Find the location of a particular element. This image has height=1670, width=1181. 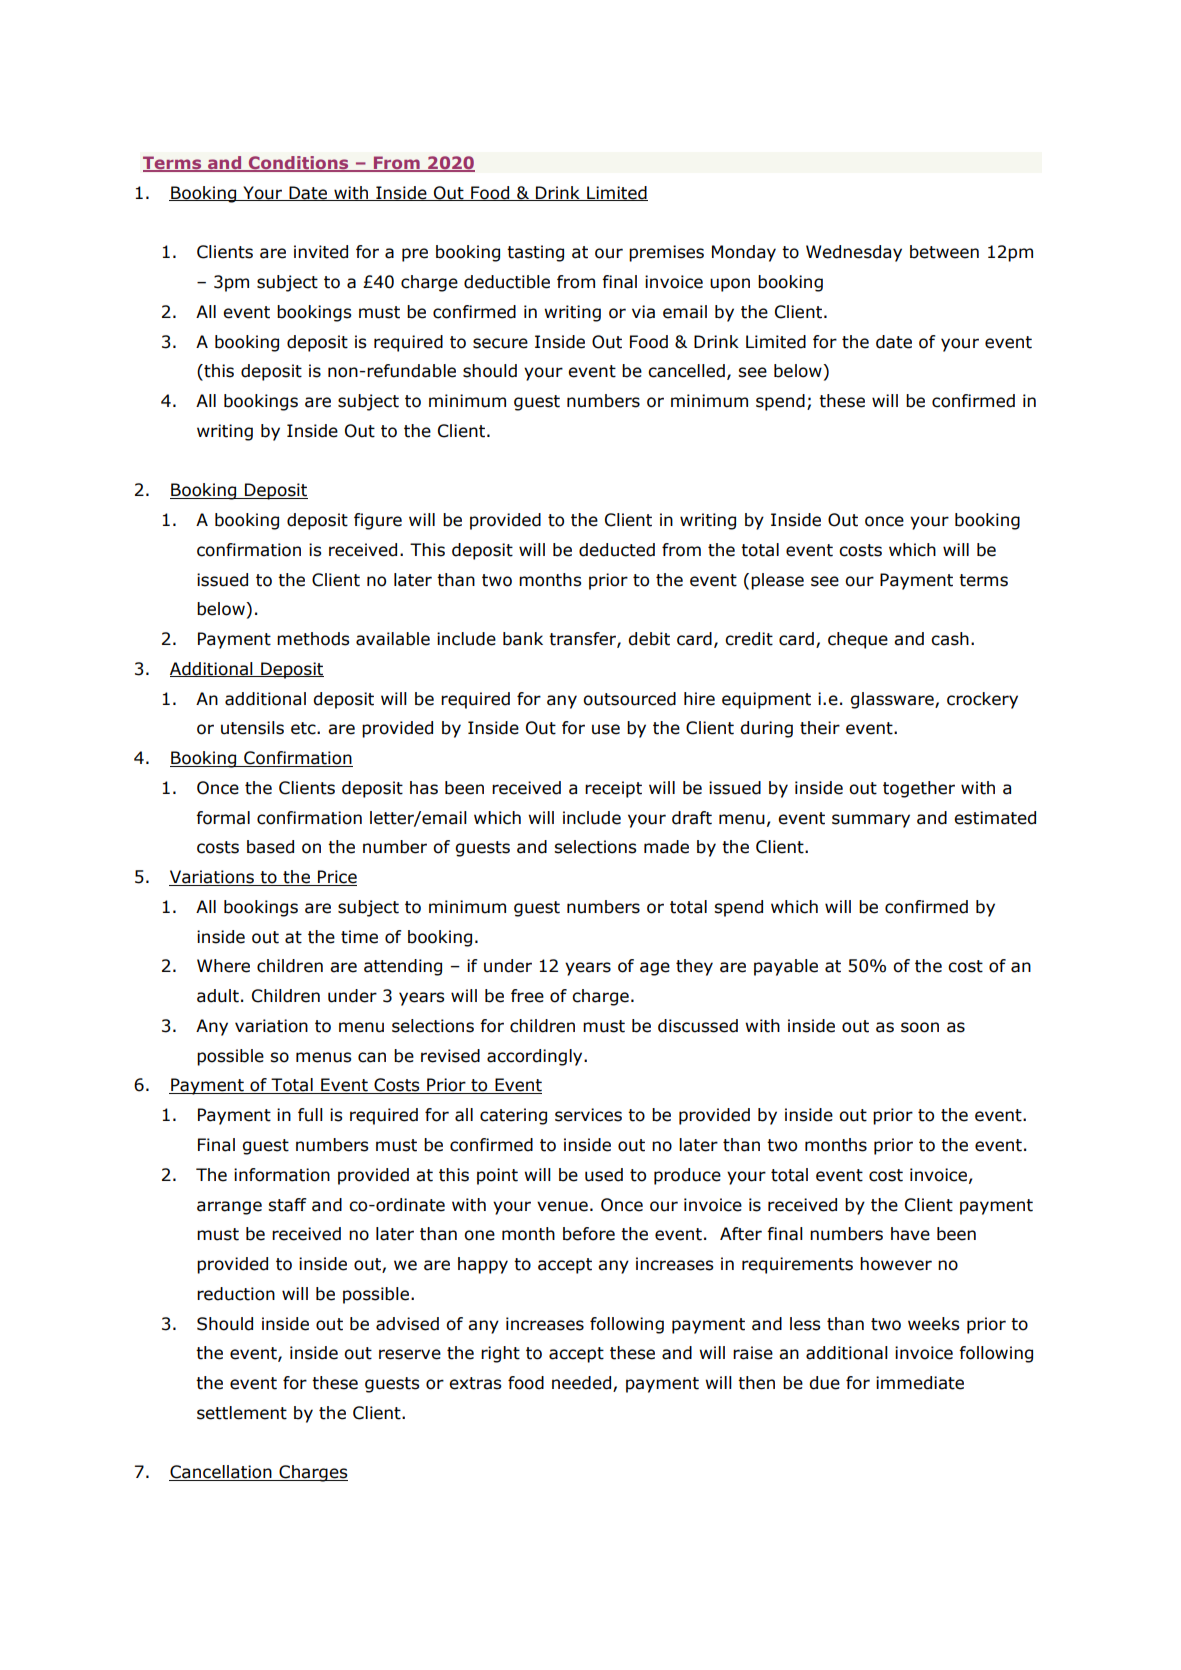

between is located at coordinates (944, 252).
